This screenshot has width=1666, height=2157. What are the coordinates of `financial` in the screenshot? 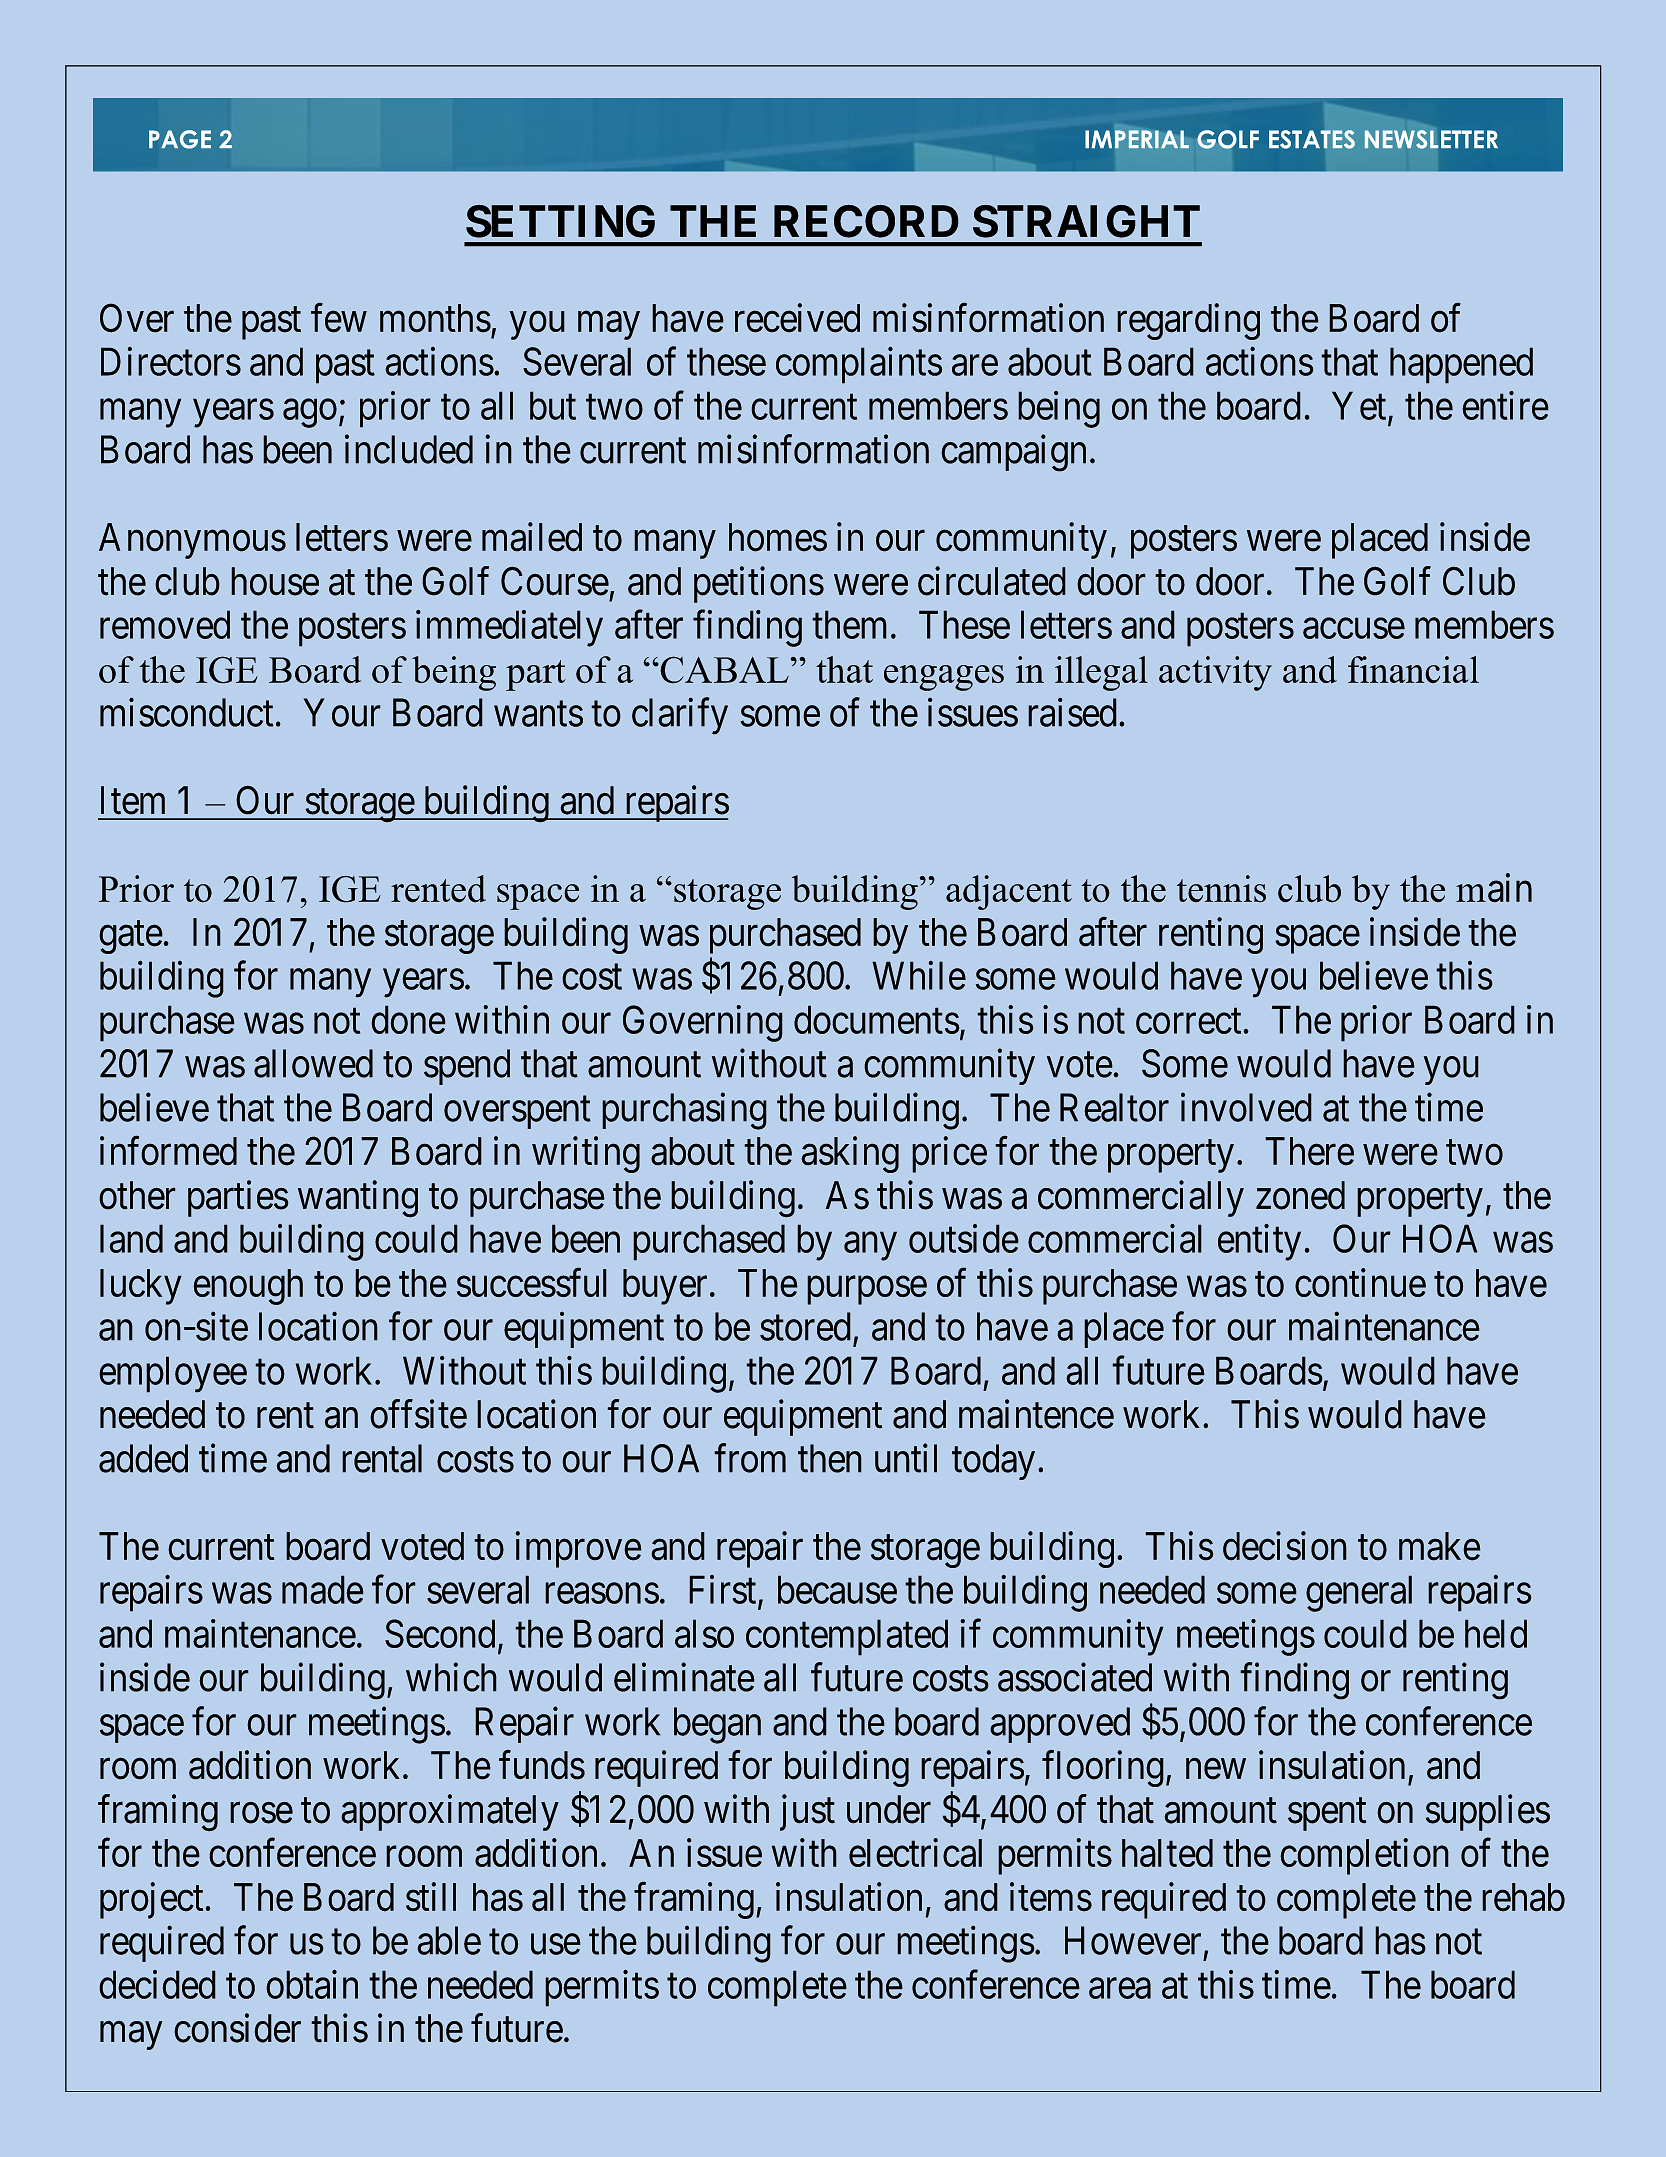 It's located at (1413, 669).
